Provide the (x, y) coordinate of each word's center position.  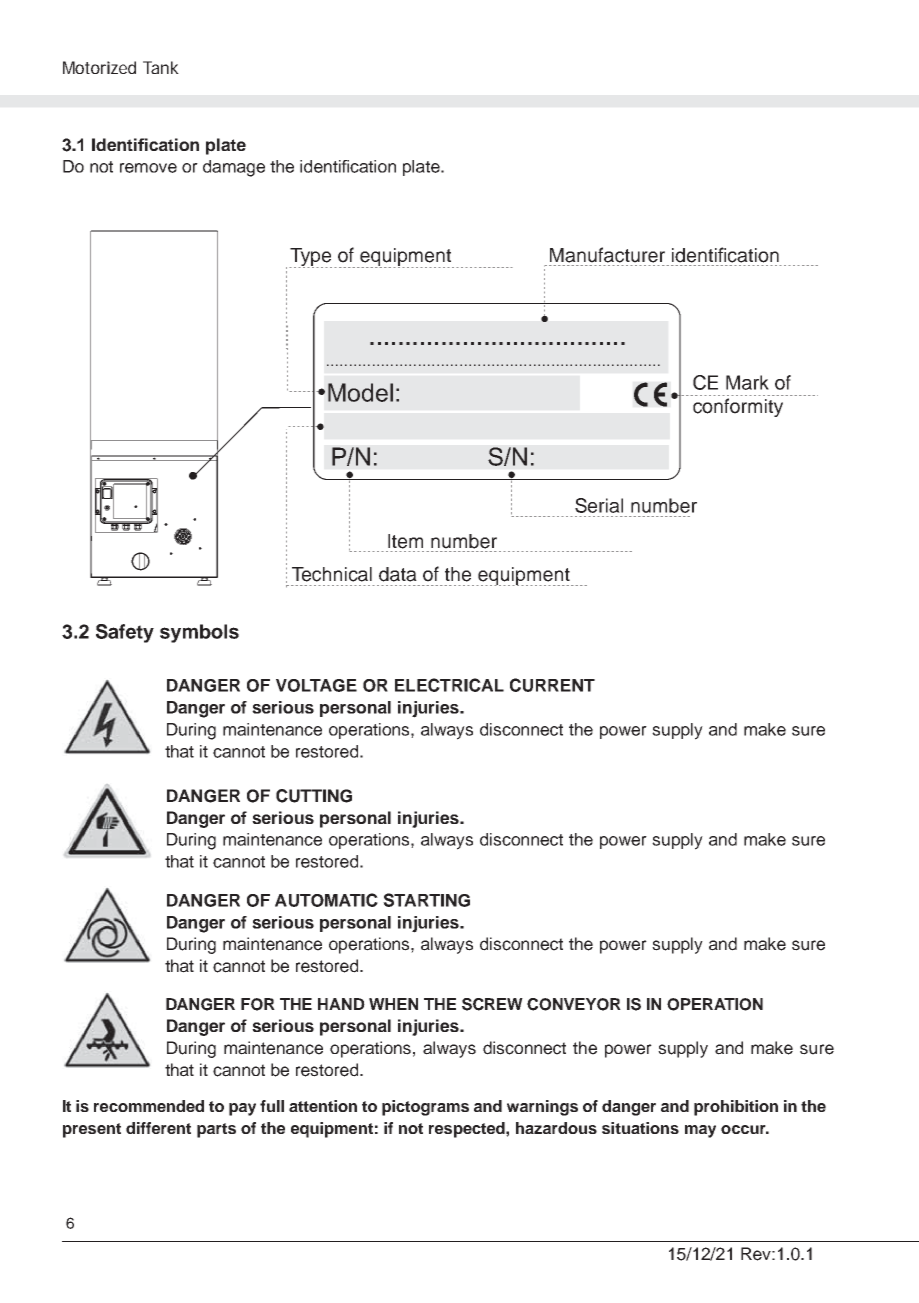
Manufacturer (607, 255)
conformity (738, 407)
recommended (149, 1106)
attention (323, 1106)
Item (405, 541)
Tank (161, 67)
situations (640, 1128)
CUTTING (314, 796)
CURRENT (552, 685)
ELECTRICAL (449, 685)
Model (360, 392)
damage (234, 168)
